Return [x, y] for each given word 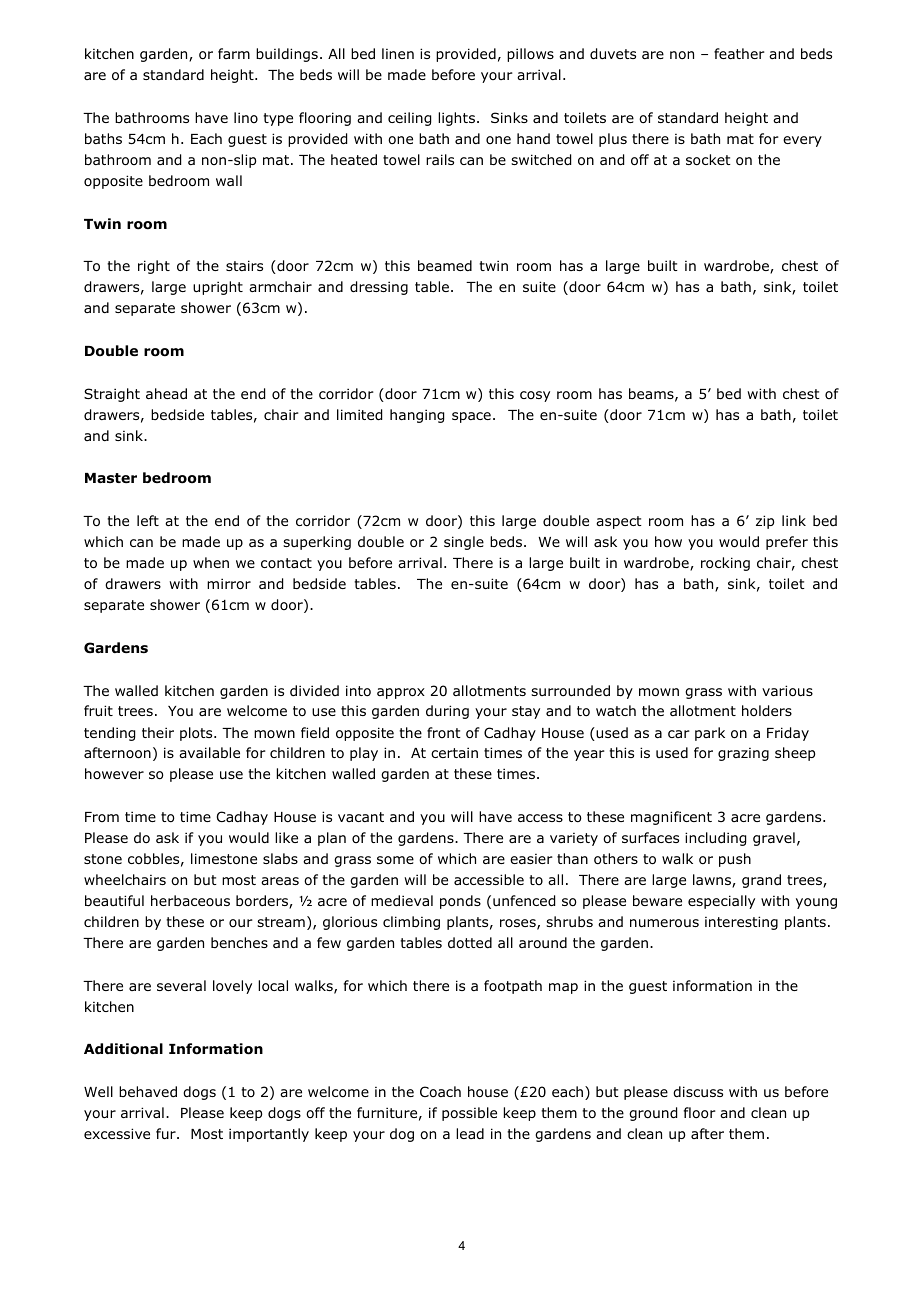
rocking [725, 564]
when [211, 562]
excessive [117, 1133]
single [464, 543]
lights [456, 119]
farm [234, 53]
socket [708, 160]
